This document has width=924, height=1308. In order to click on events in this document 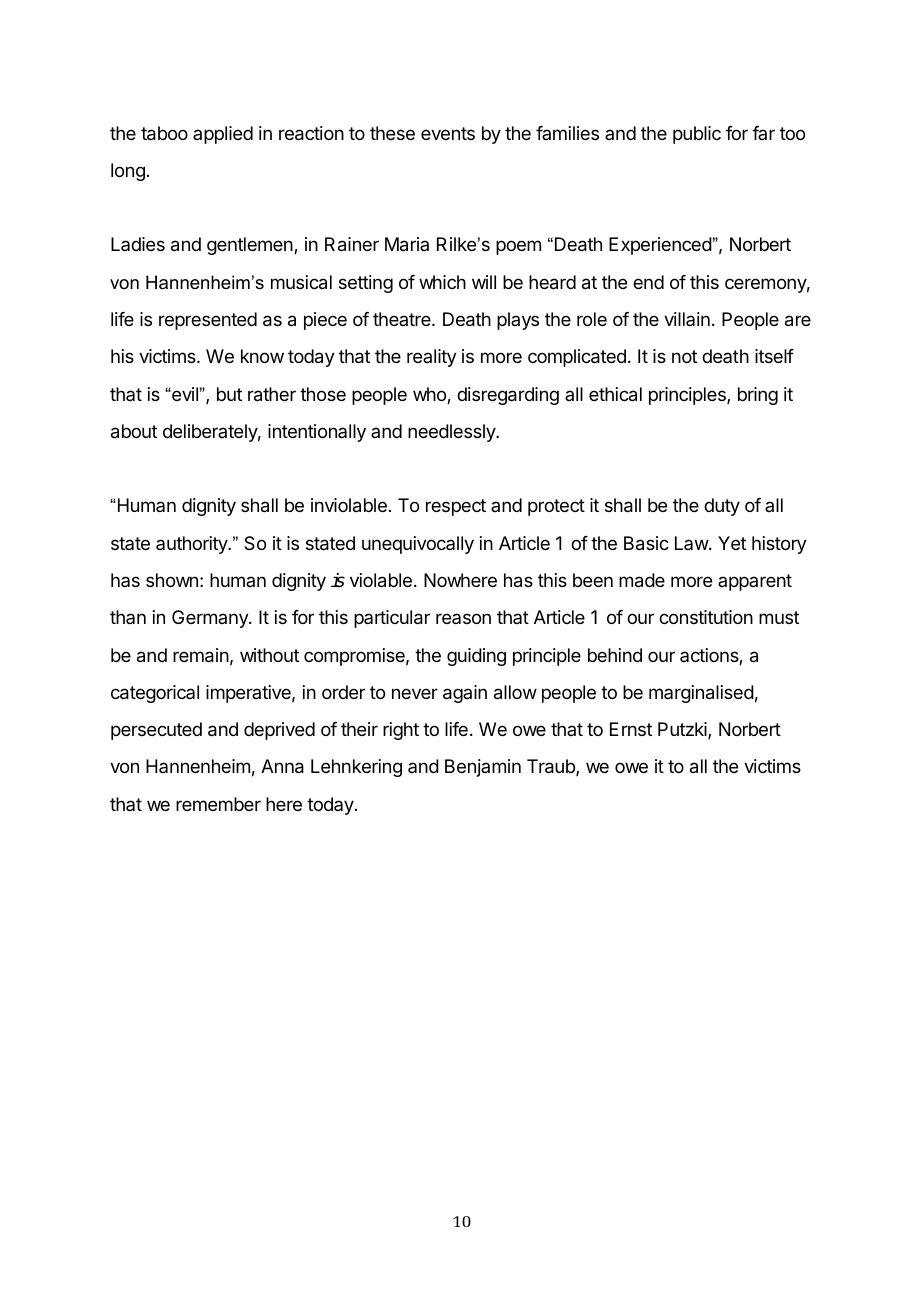, I will do `click(448, 133)`.
